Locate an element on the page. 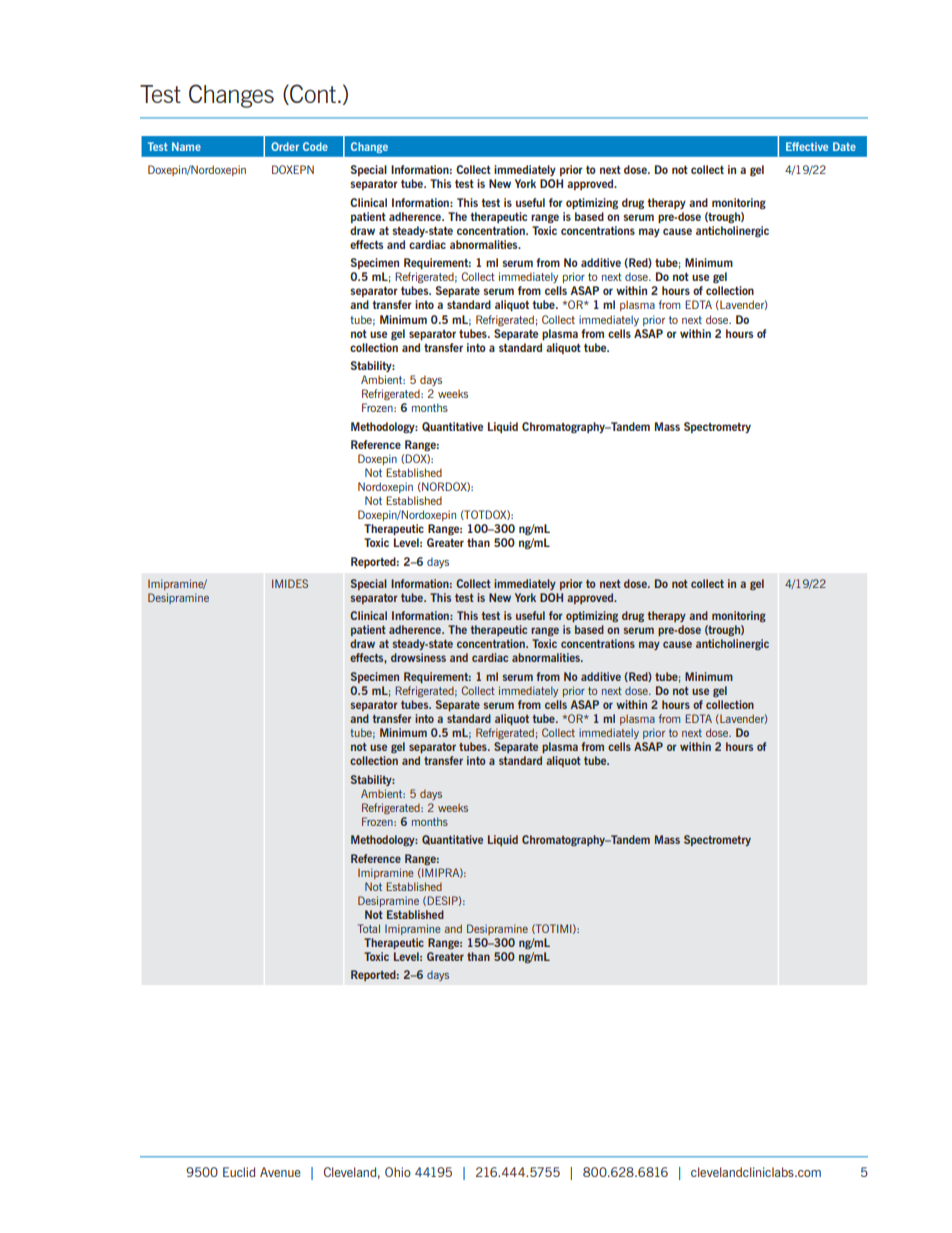  Code is located at coordinates (315, 146).
